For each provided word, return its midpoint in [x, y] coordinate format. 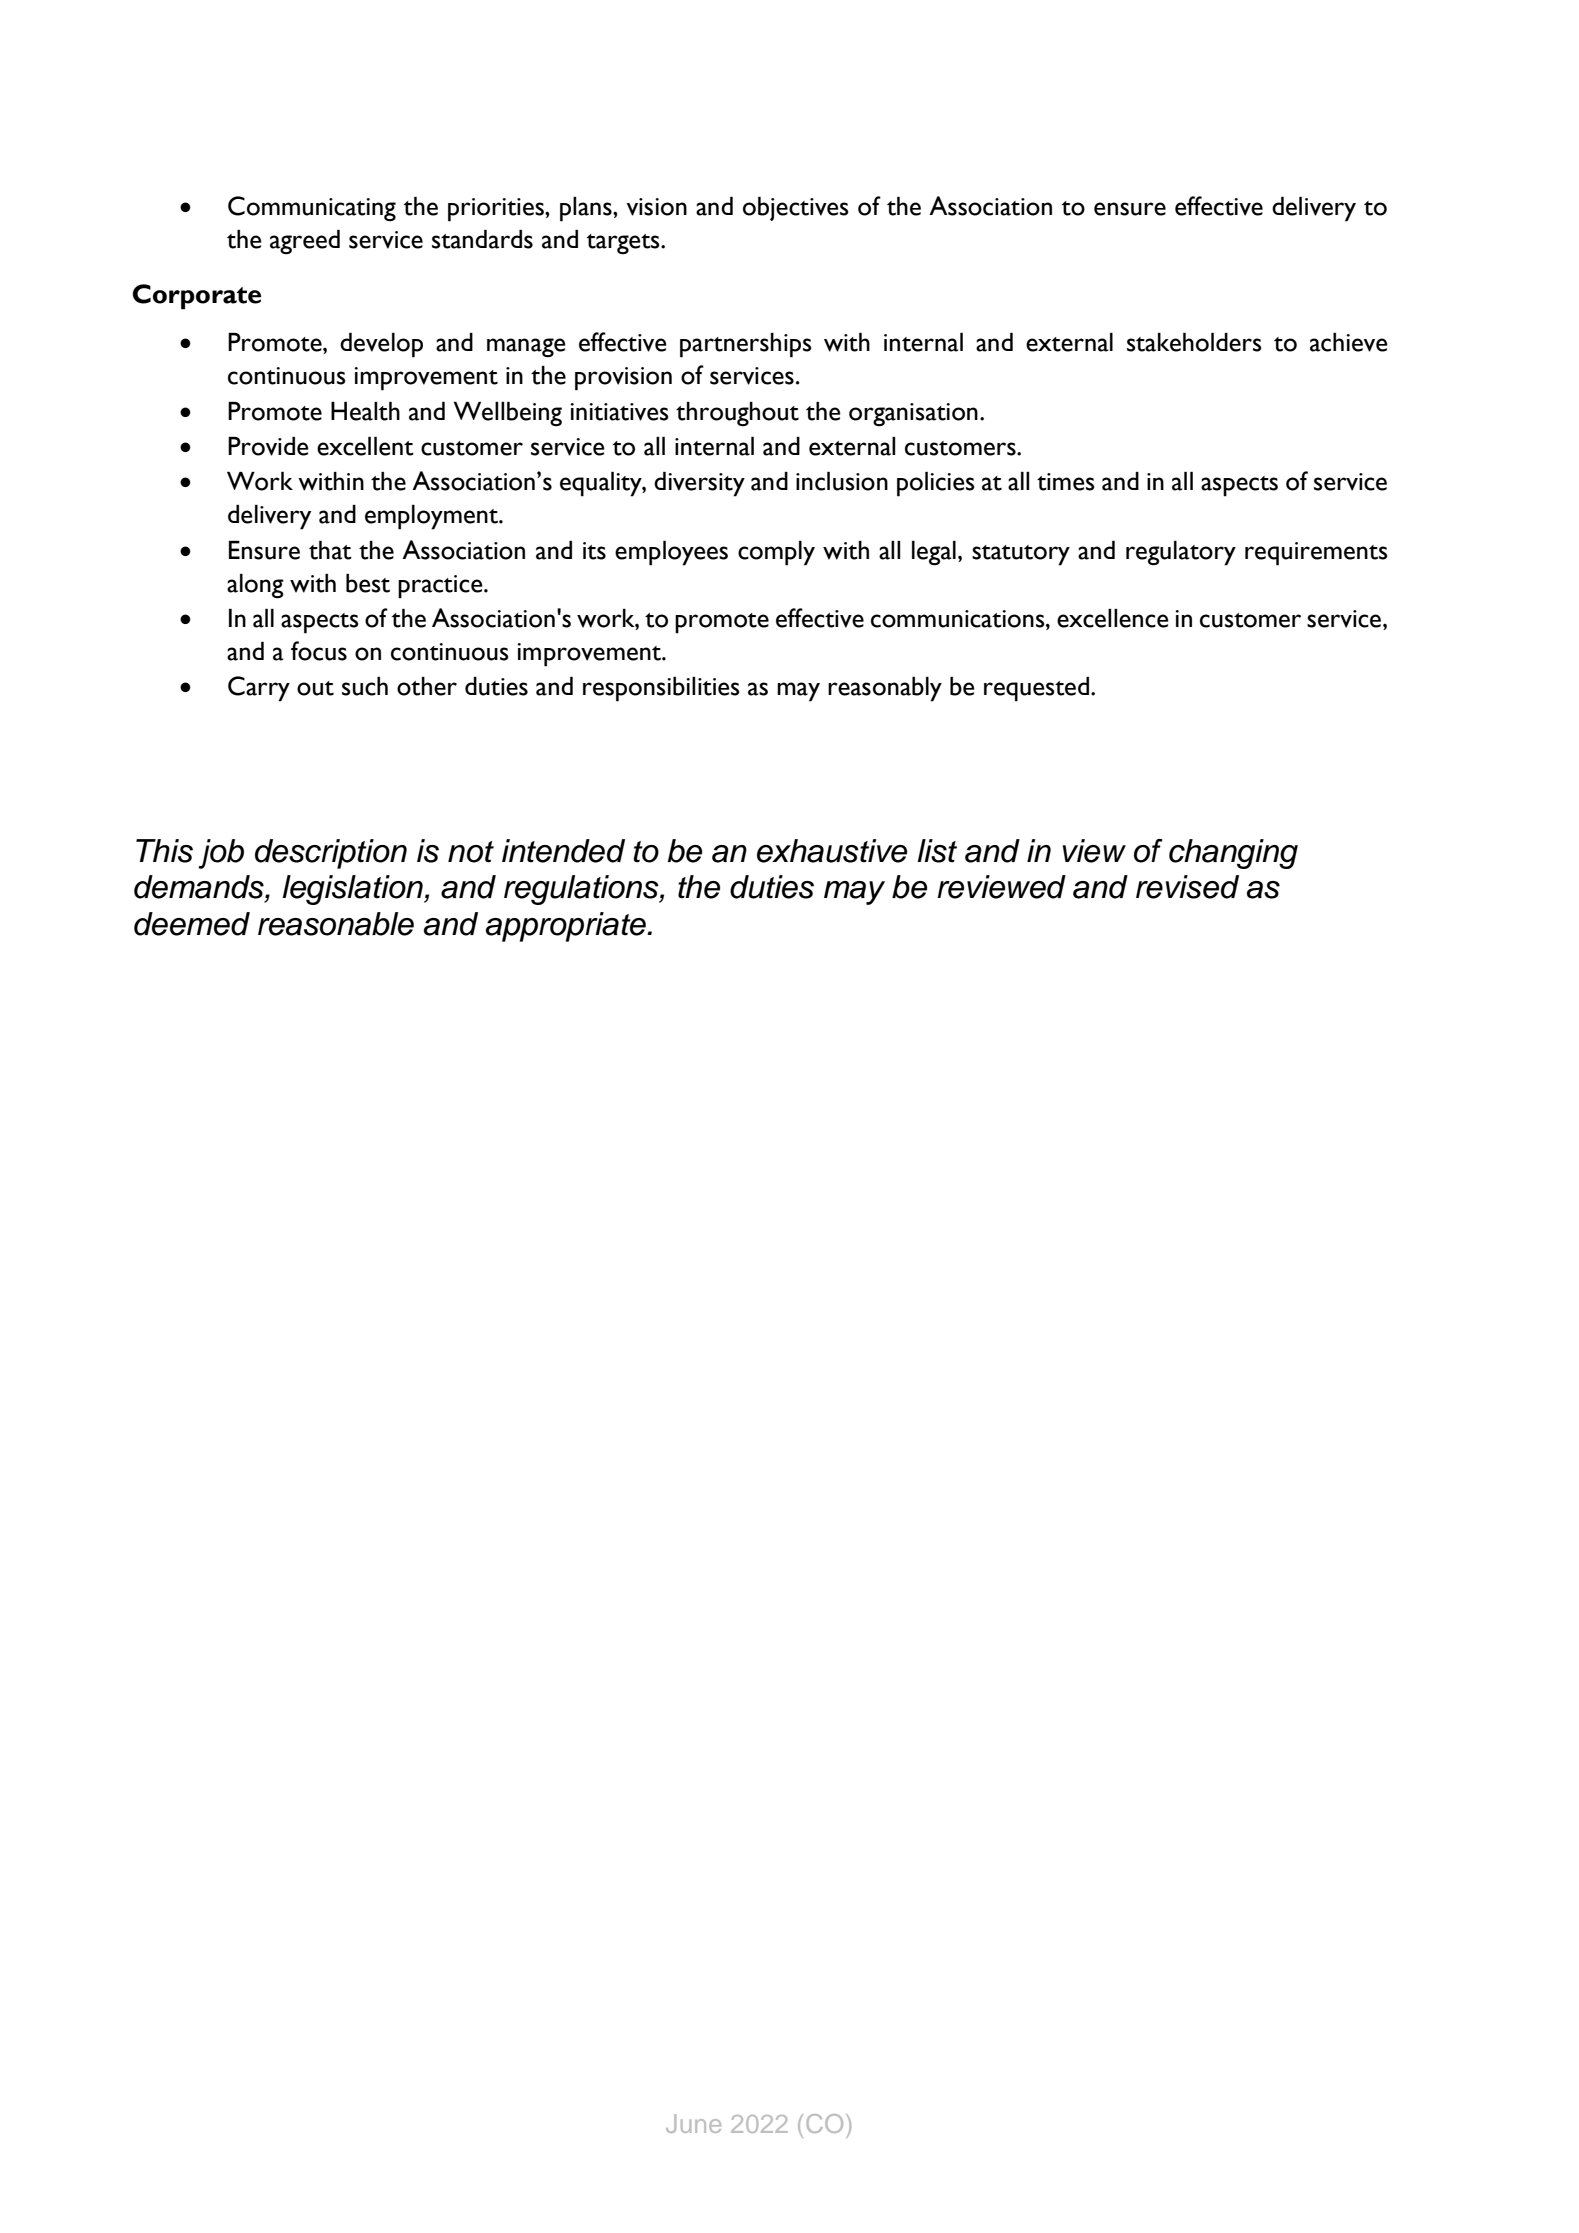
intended [563, 851]
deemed [192, 924]
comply [776, 553]
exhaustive [832, 851]
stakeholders [1194, 342]
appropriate [567, 927]
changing [1233, 854]
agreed [305, 242]
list [937, 851]
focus [319, 651]
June [693, 2123]
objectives [795, 209]
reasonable [336, 924]
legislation [353, 890]
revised [1187, 887]
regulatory [1181, 553]
